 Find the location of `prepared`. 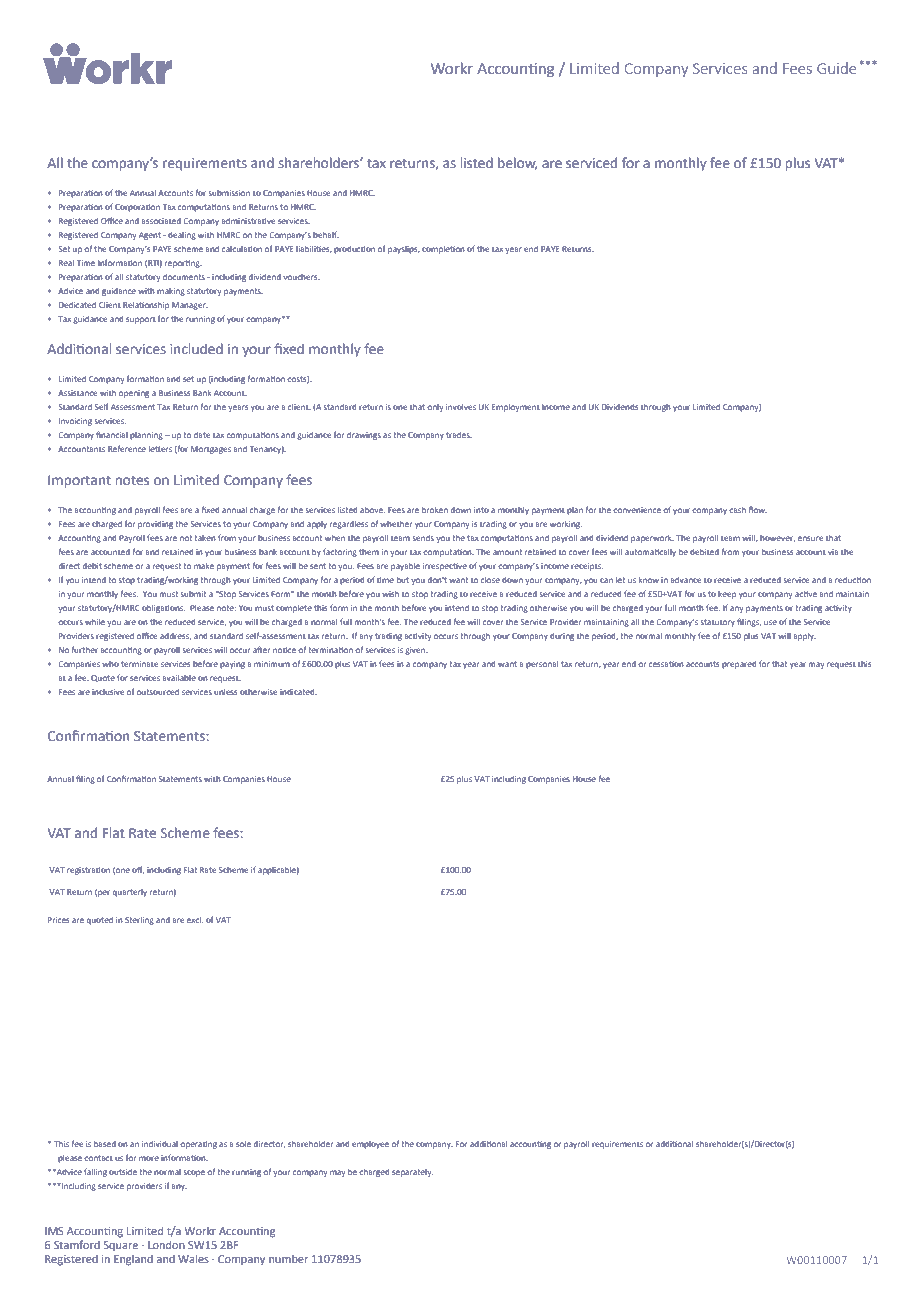

prepared is located at coordinates (739, 665).
